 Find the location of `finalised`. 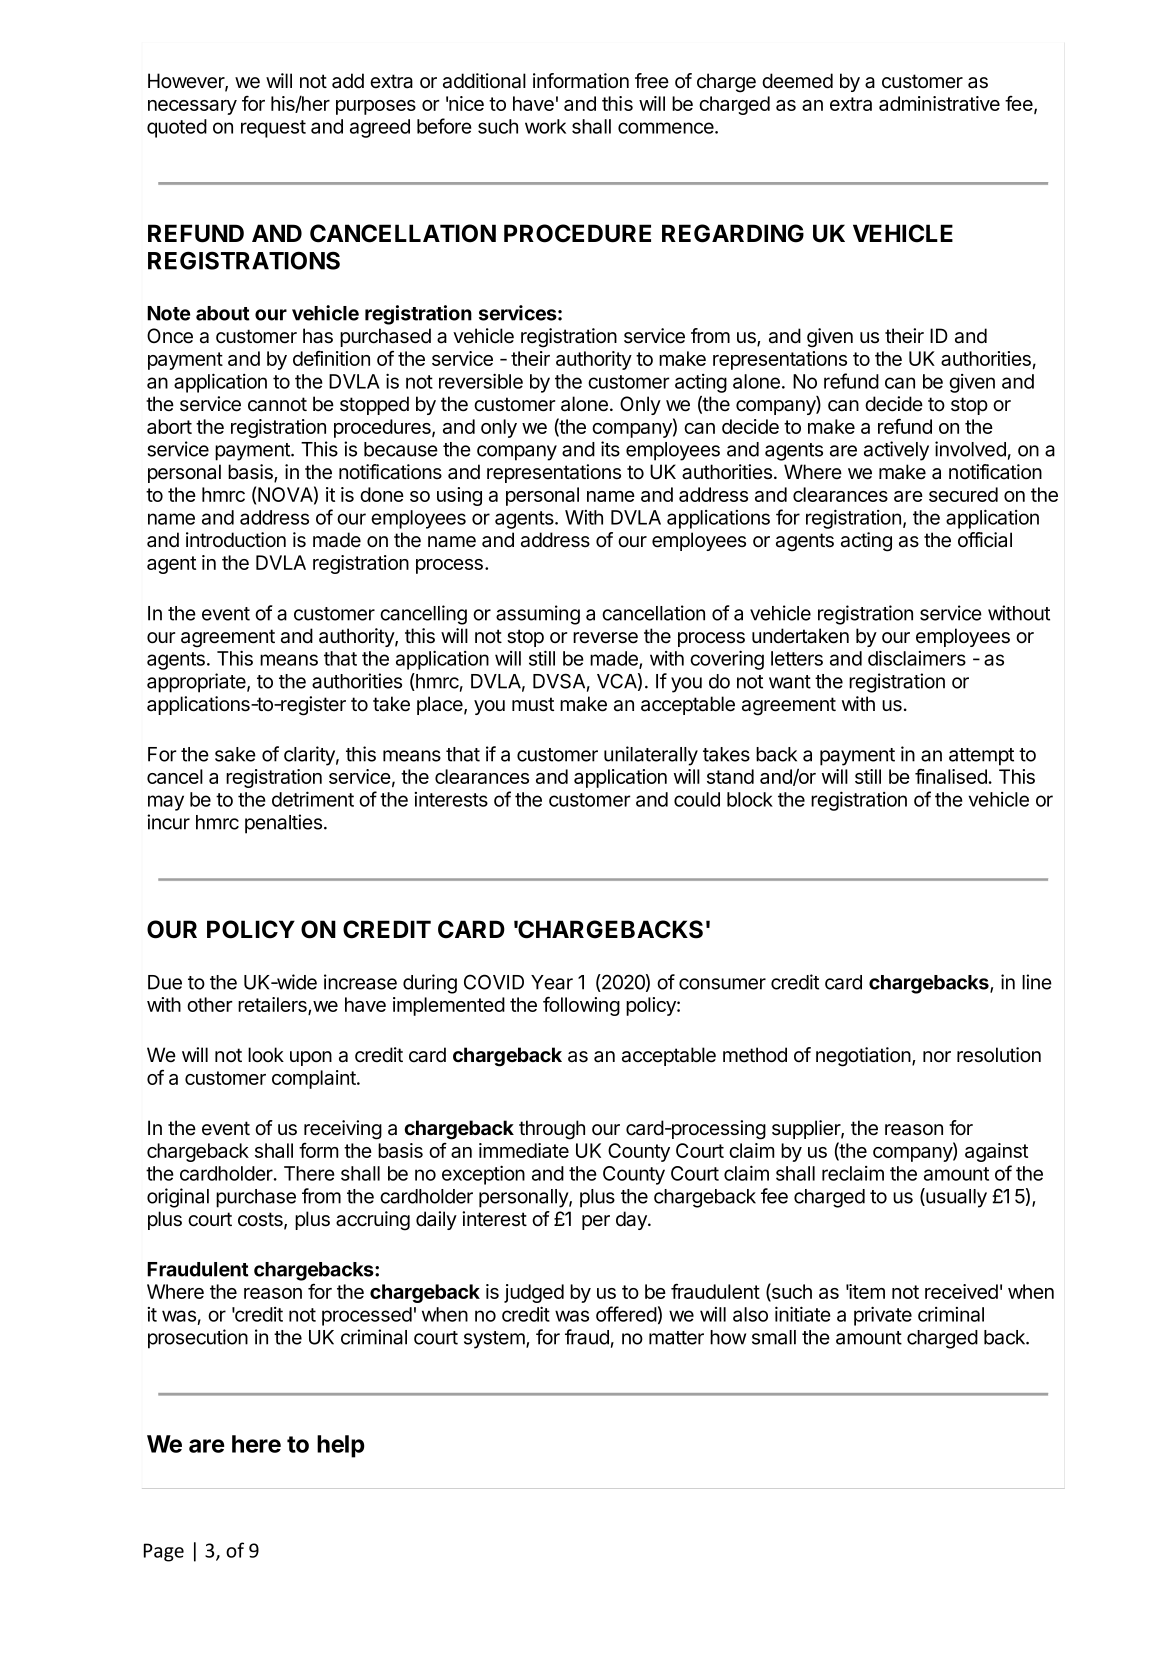

finalised is located at coordinates (951, 776).
